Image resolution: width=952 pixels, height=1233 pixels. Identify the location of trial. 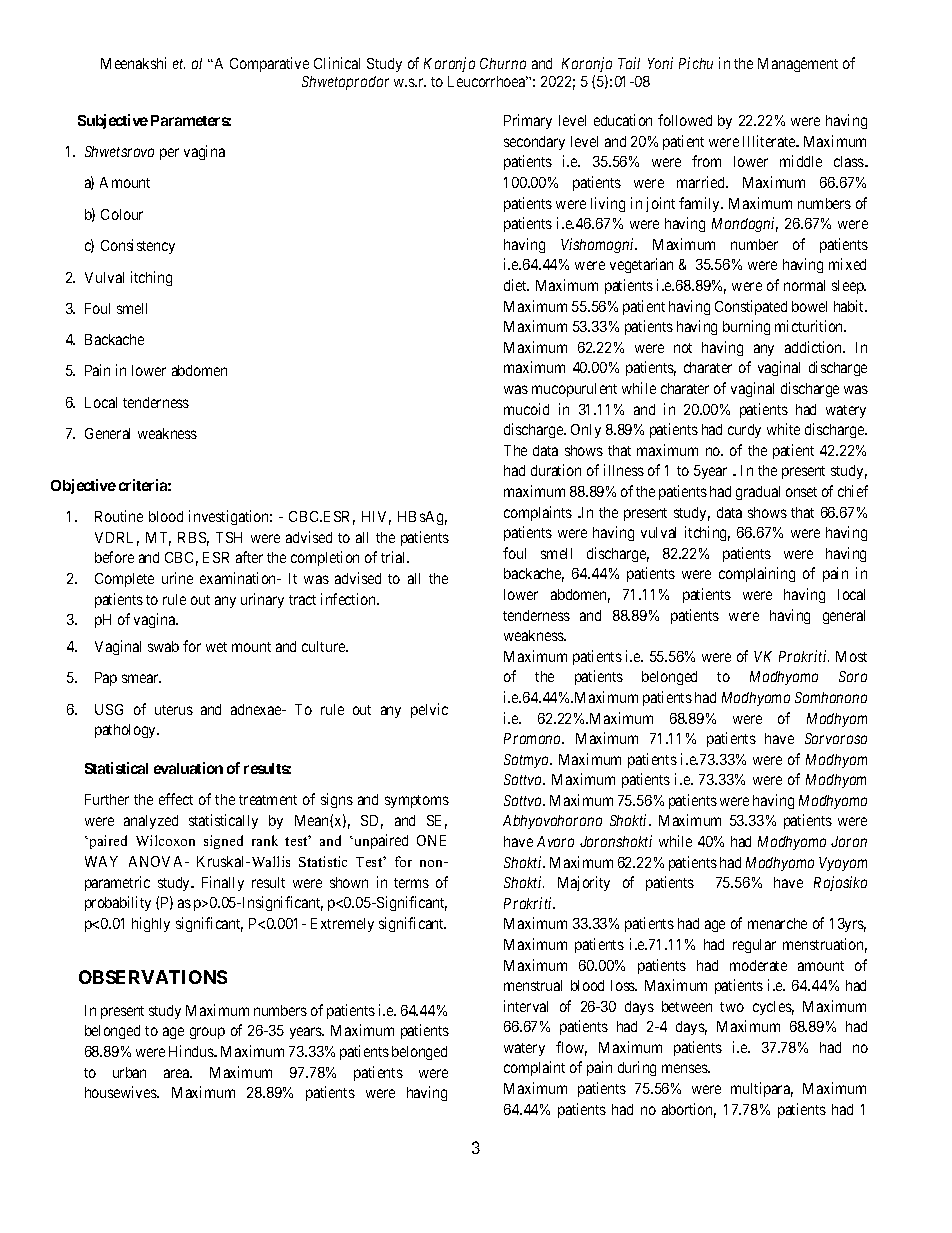
(395, 557).
